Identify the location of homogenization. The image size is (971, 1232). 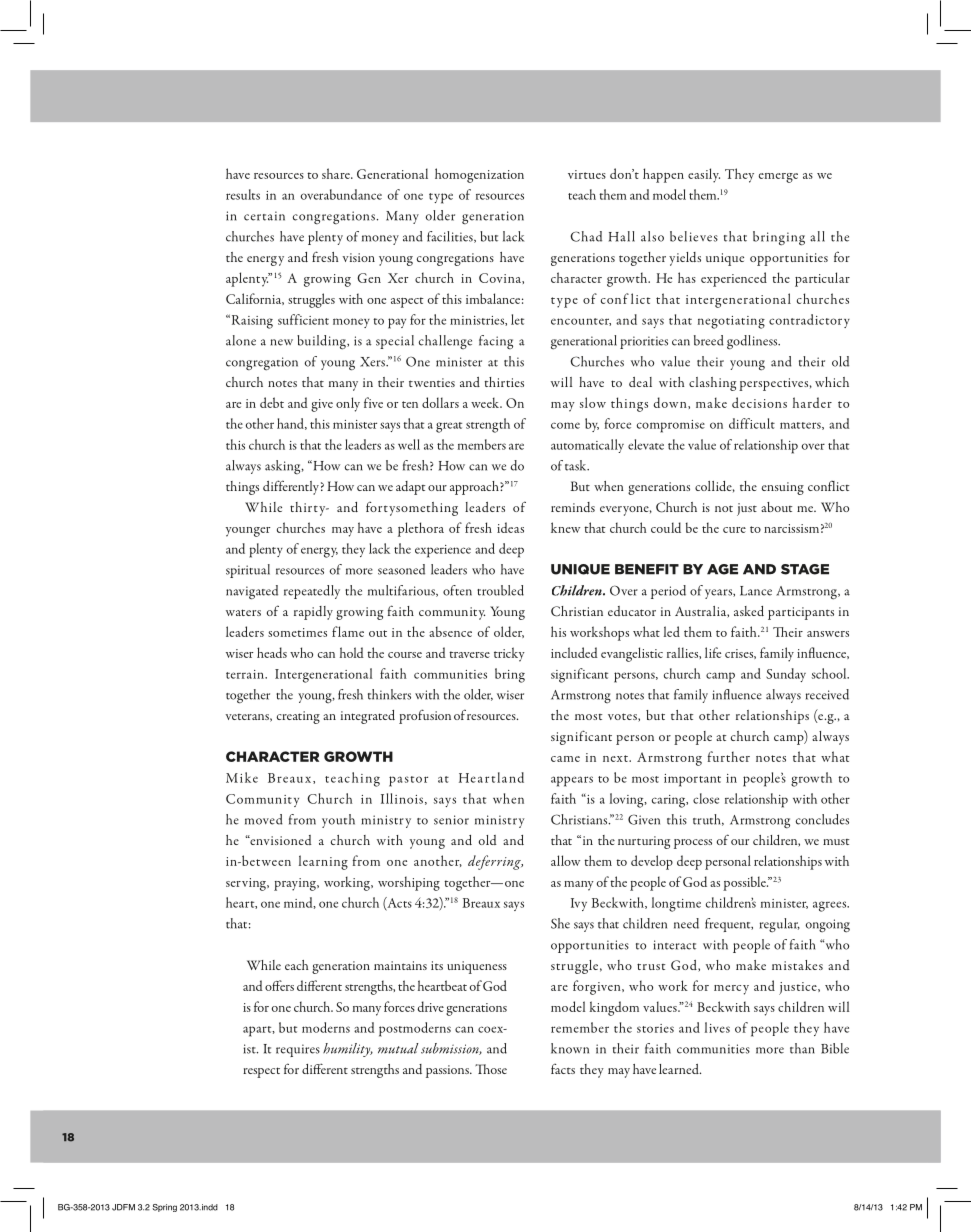
(479, 175).
